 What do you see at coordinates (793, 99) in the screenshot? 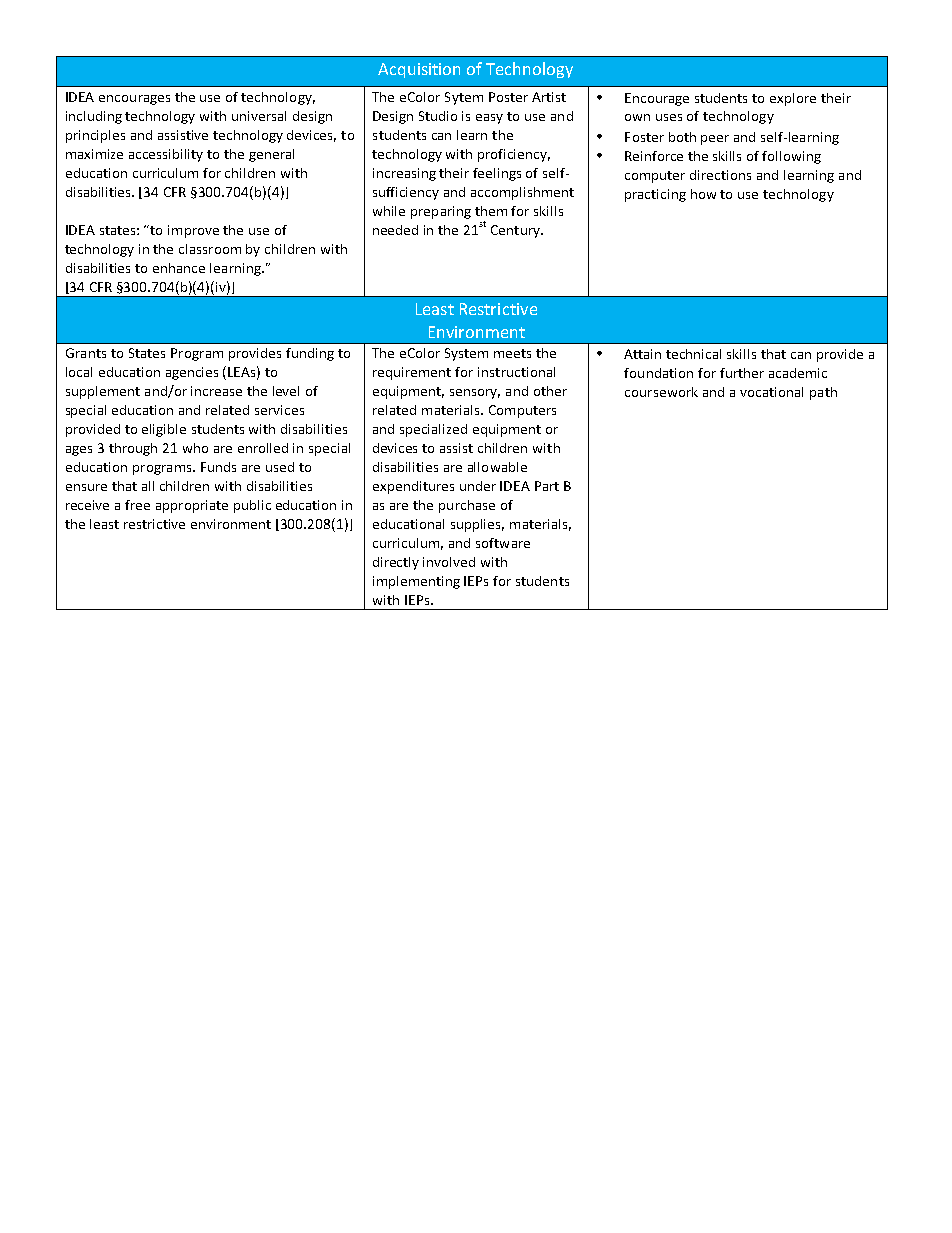
I see `explore` at bounding box center [793, 99].
